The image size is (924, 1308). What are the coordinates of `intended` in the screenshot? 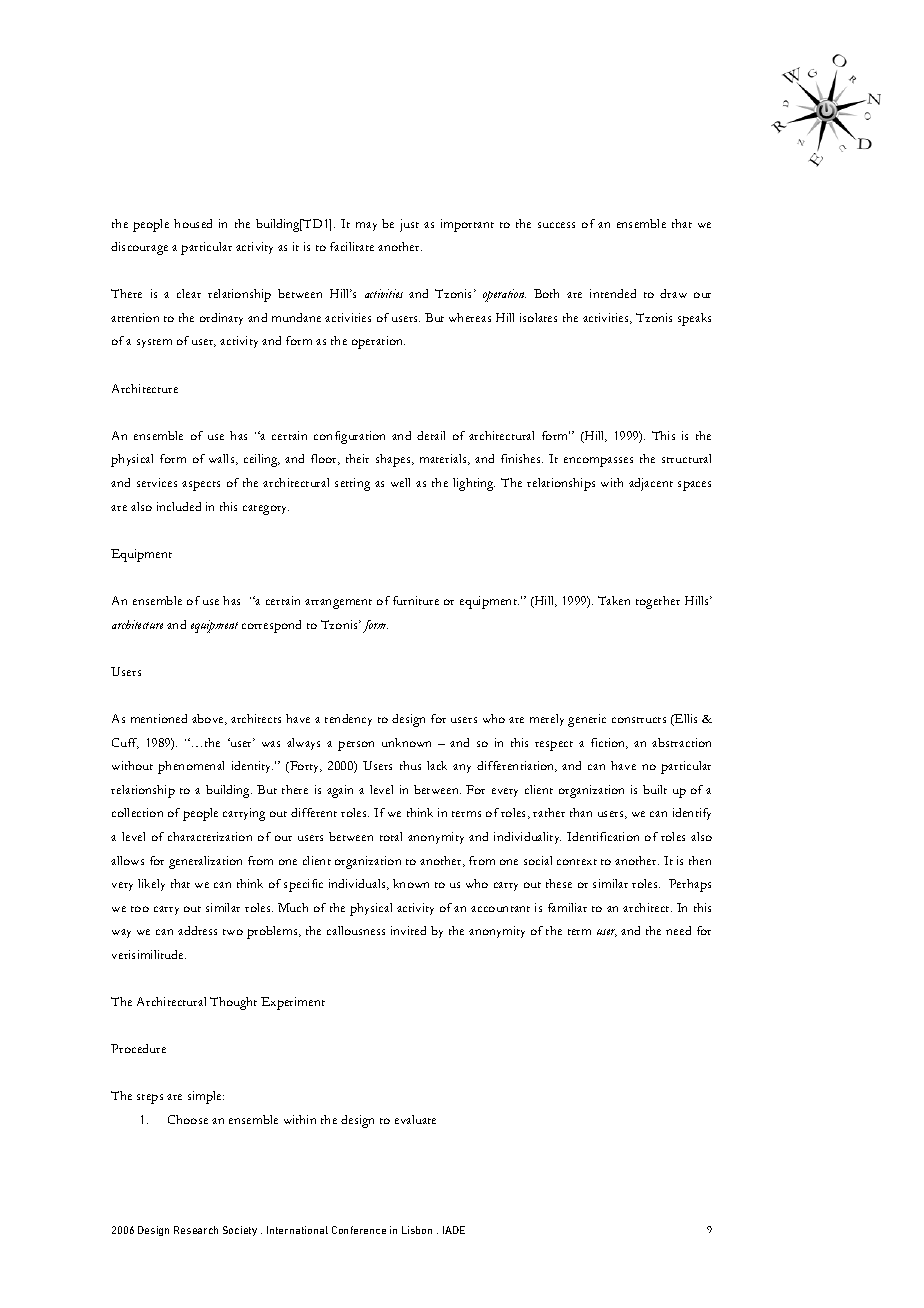 It's located at (613, 293).
